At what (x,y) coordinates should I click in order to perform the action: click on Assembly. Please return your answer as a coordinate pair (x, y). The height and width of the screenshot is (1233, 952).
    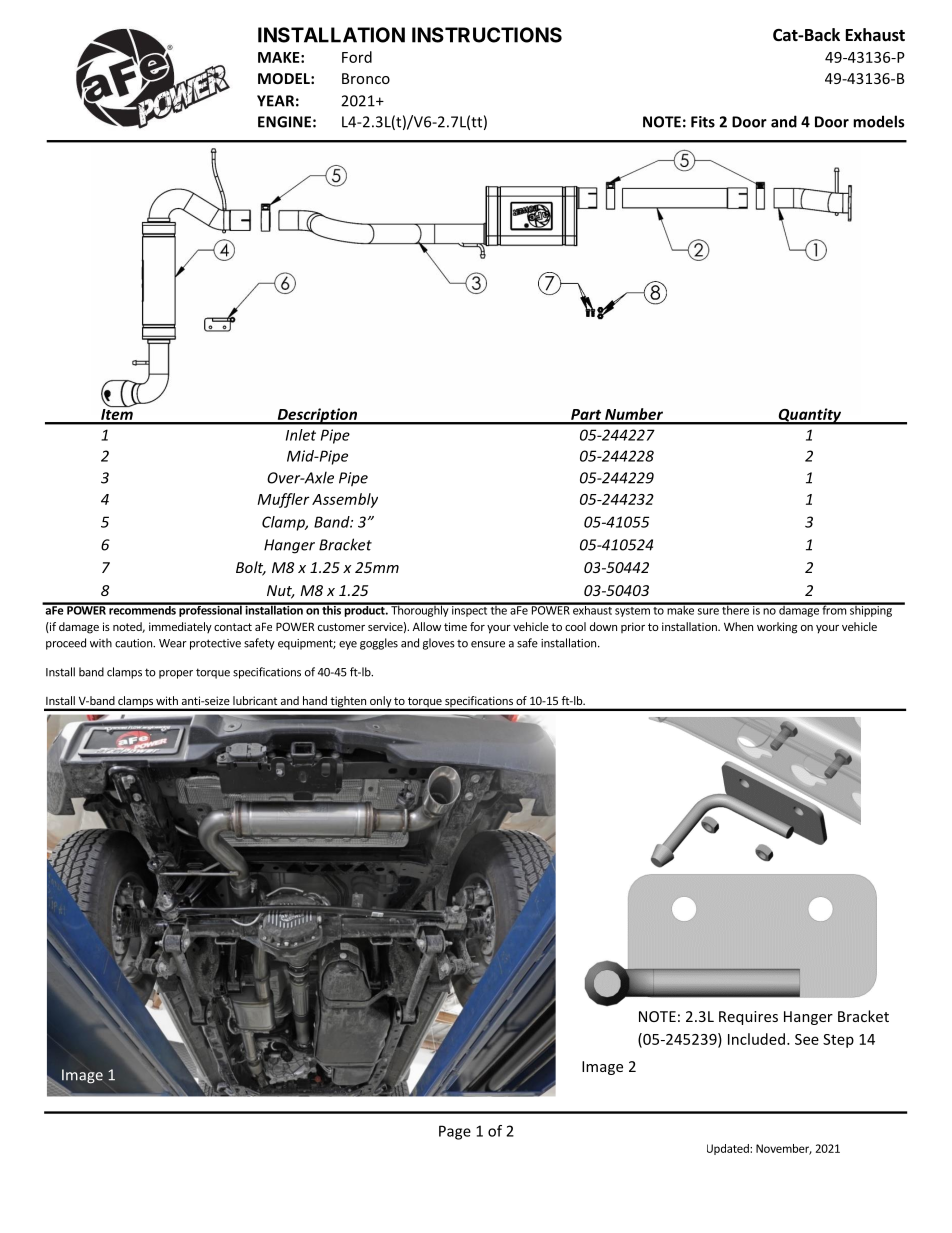
    Looking at the image, I should click on (345, 500).
